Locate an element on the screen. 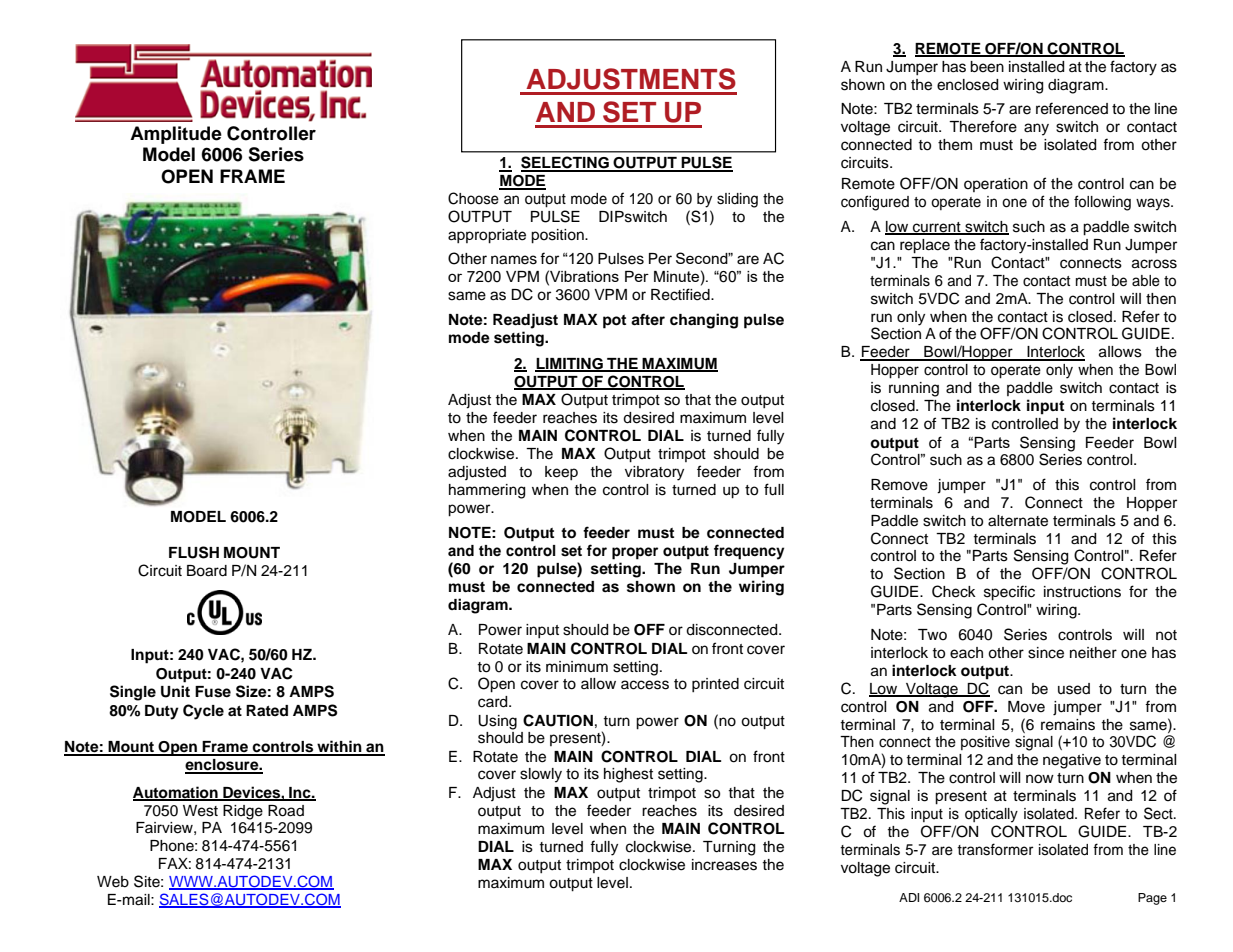  appropriate is located at coordinates (487, 236).
